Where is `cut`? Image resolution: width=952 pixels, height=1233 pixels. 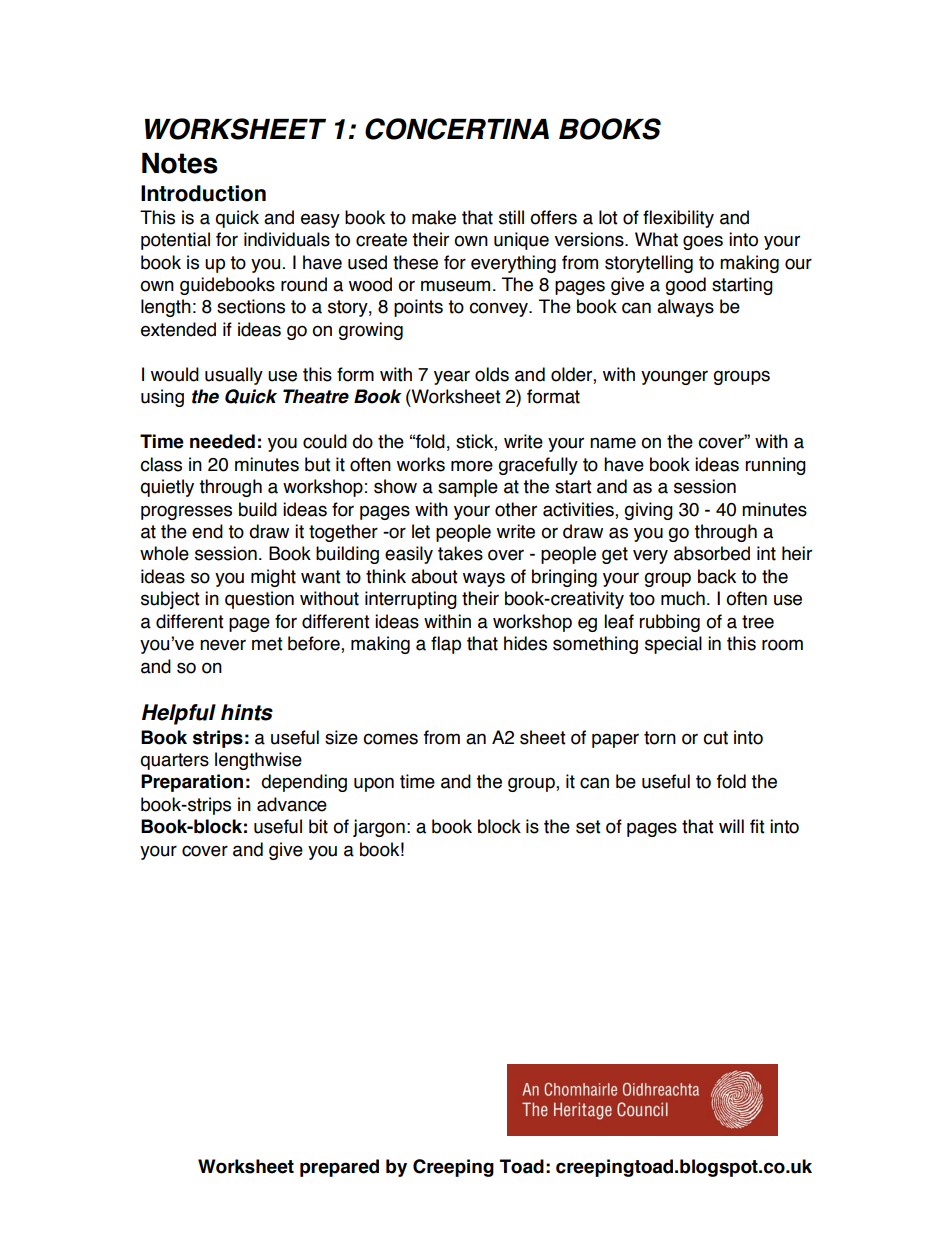
cut is located at coordinates (715, 738).
